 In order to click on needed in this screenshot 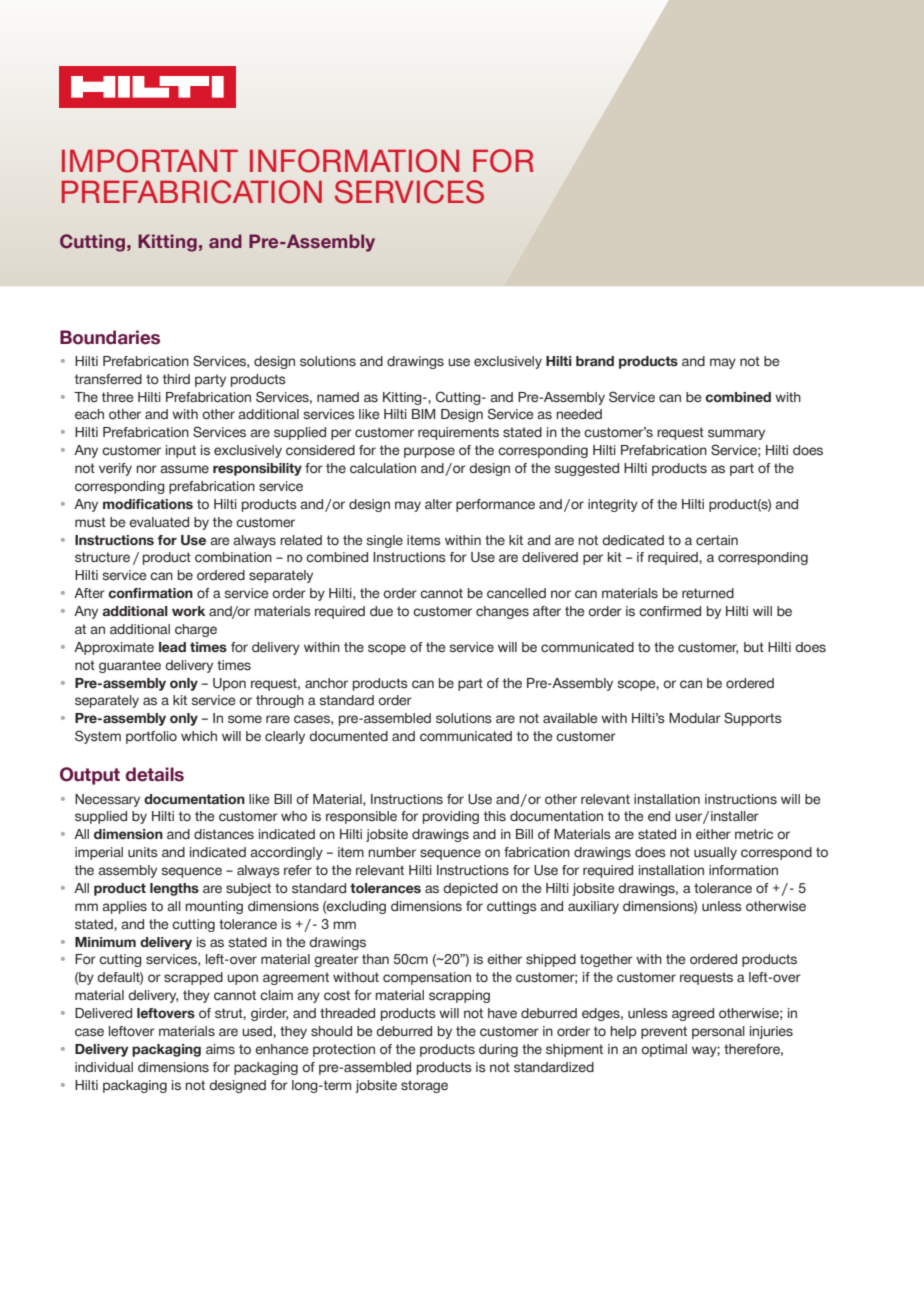, I will do `click(579, 414)`.
